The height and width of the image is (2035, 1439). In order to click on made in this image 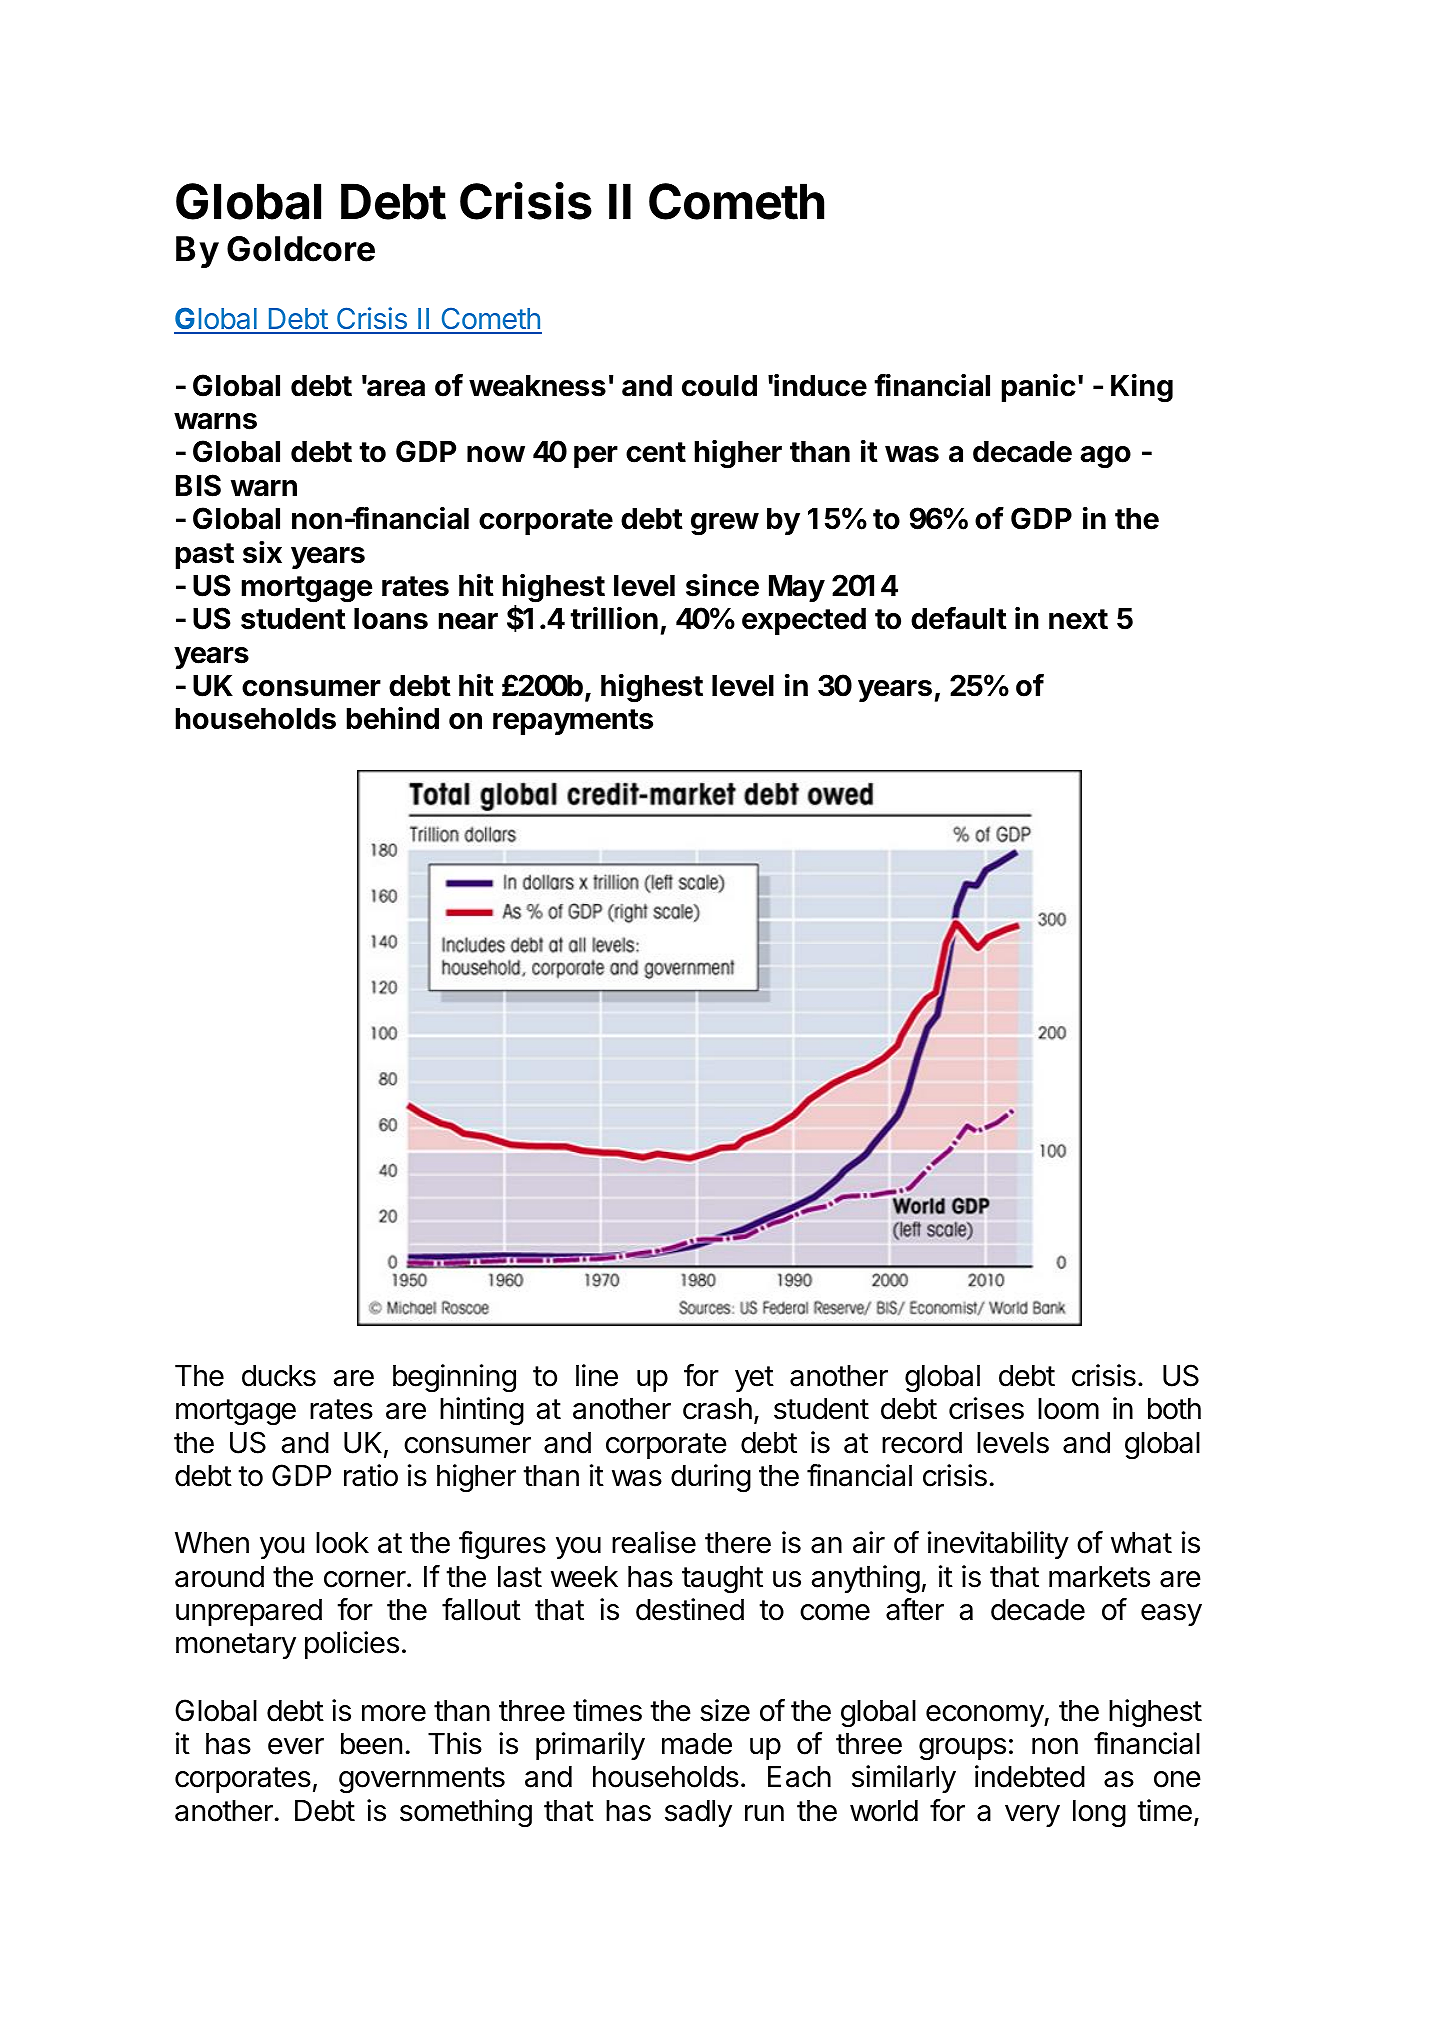, I will do `click(697, 1744)`.
